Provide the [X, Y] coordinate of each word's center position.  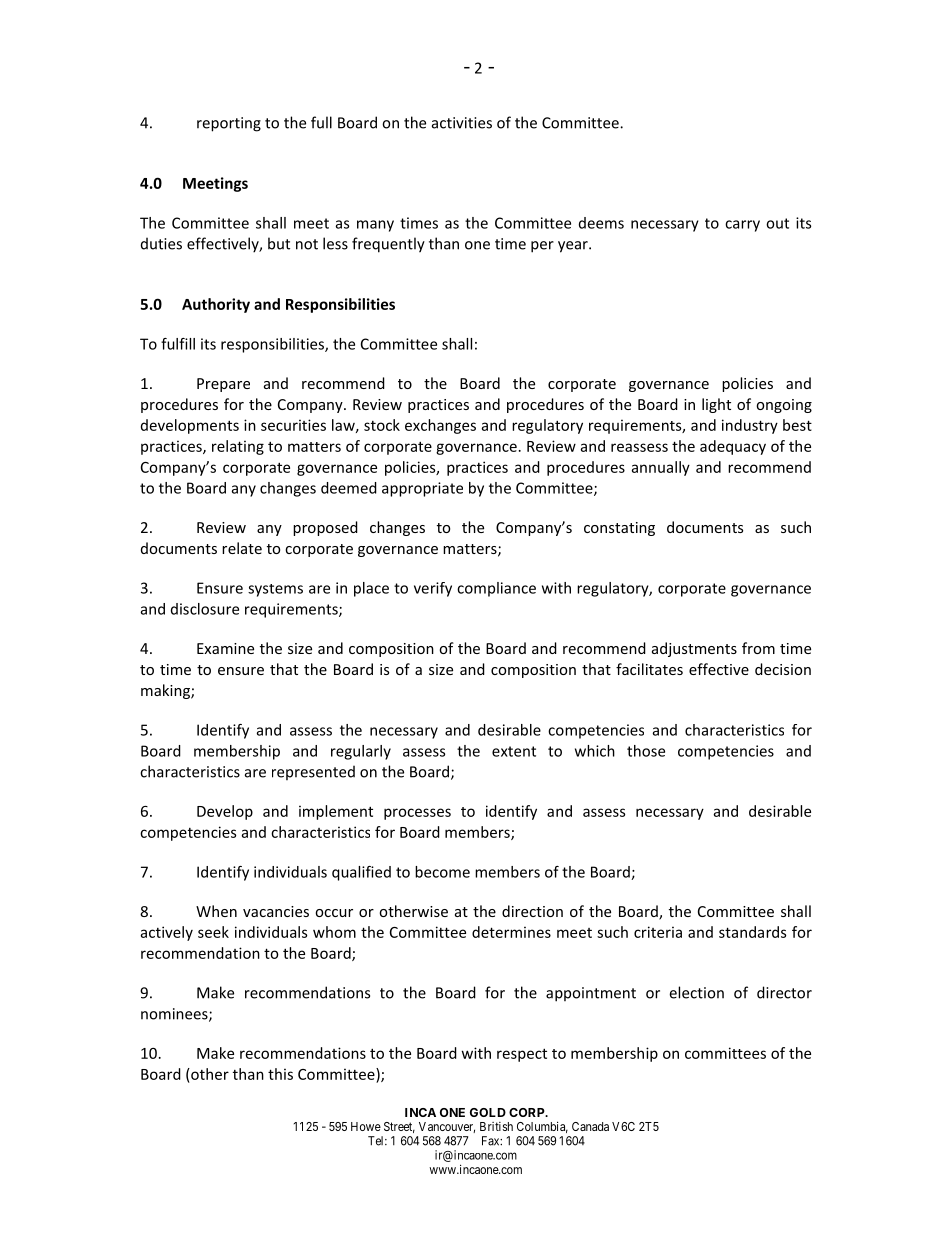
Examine [225, 648]
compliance [496, 589]
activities [462, 123]
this [280, 1074]
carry [742, 226]
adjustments [694, 649]
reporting [229, 124]
